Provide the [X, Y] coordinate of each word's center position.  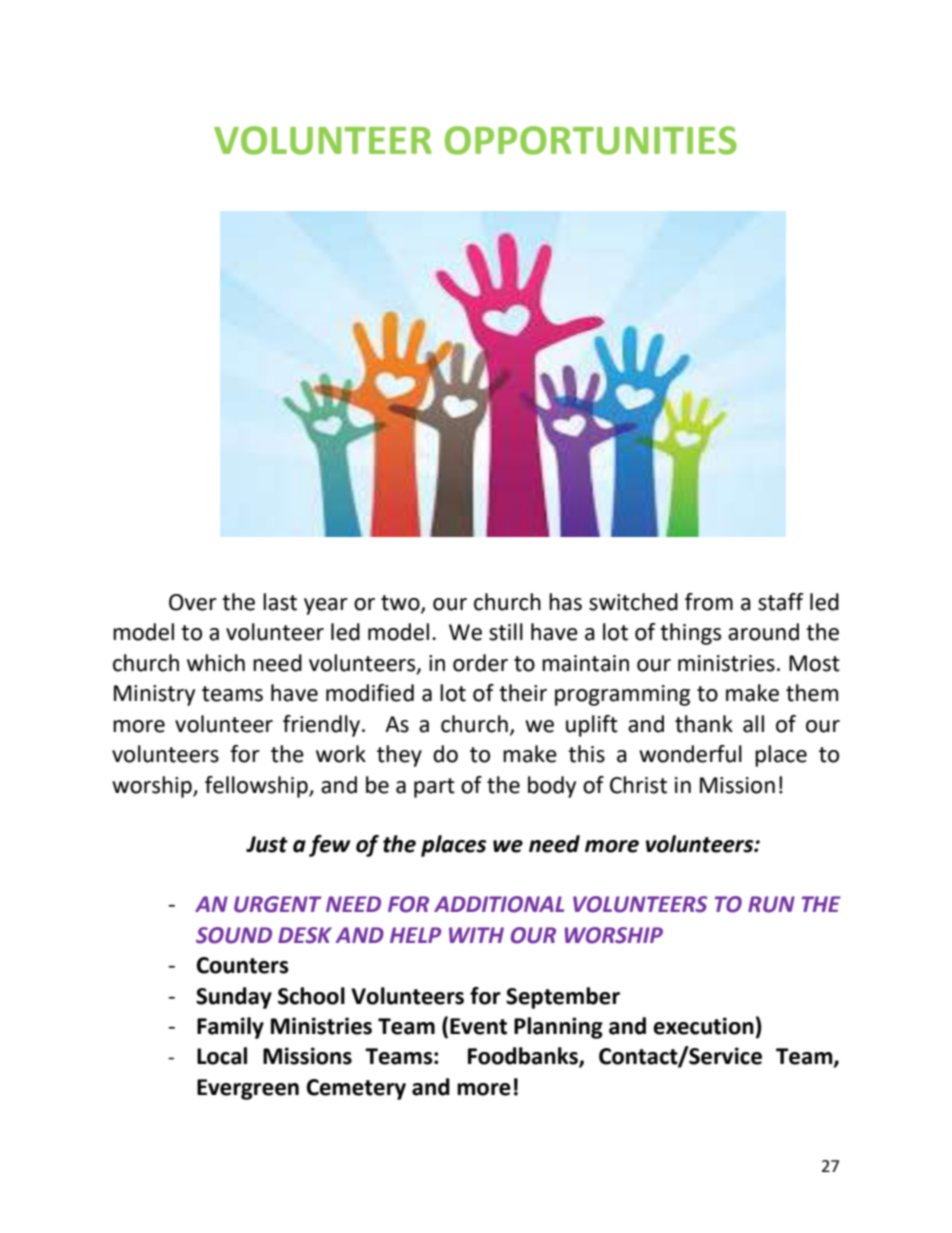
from [709, 602]
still [506, 632]
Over [193, 602]
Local [222, 1056]
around [763, 632]
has [565, 602]
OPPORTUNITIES [591, 140]
